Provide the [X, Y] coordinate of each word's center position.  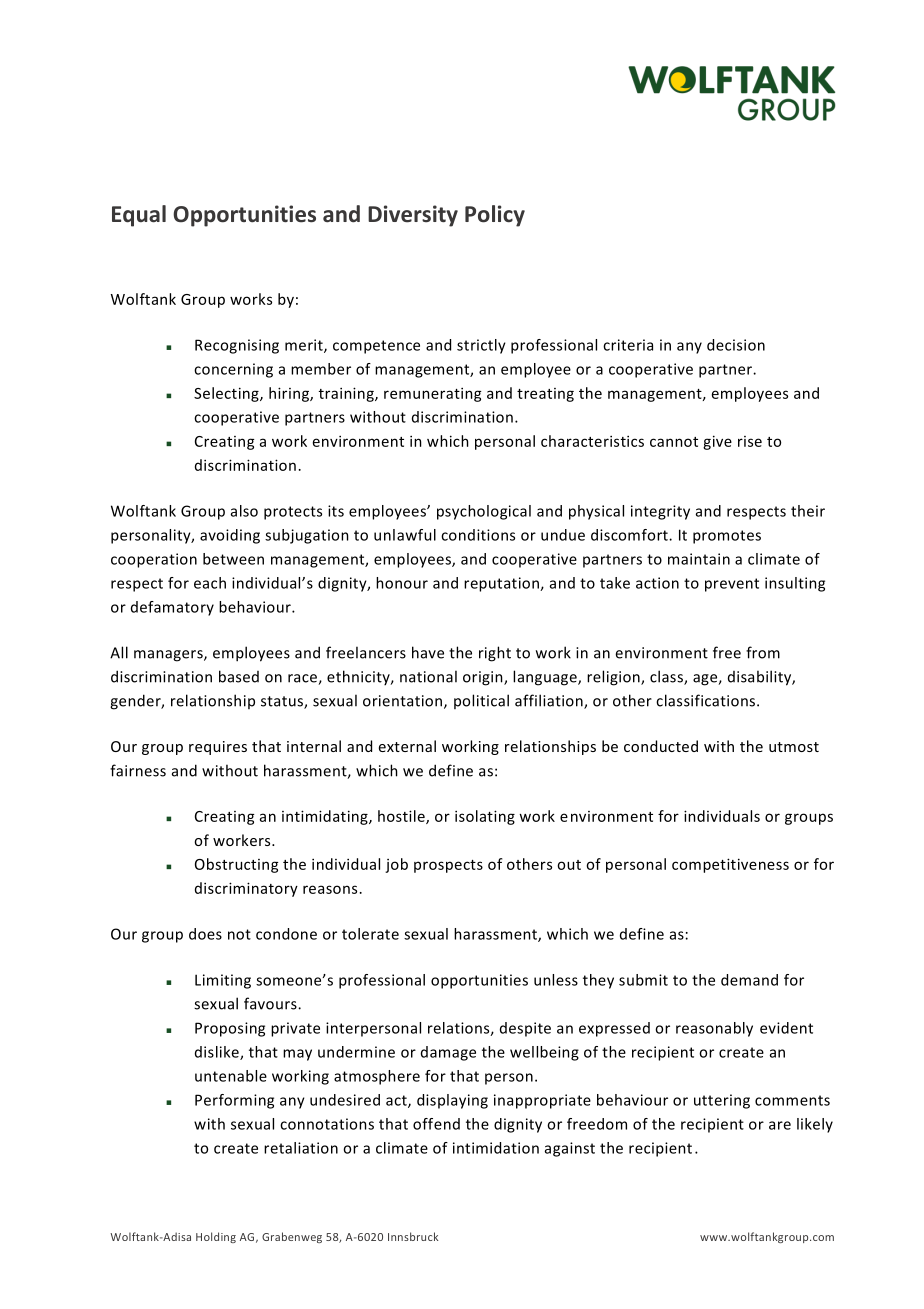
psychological [484, 512]
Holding [216, 1237]
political [481, 701]
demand [749, 980]
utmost [794, 747]
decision [736, 345]
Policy [495, 216]
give [717, 442]
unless [556, 980]
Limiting [223, 981]
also [244, 511]
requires [218, 748]
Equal [139, 216]
